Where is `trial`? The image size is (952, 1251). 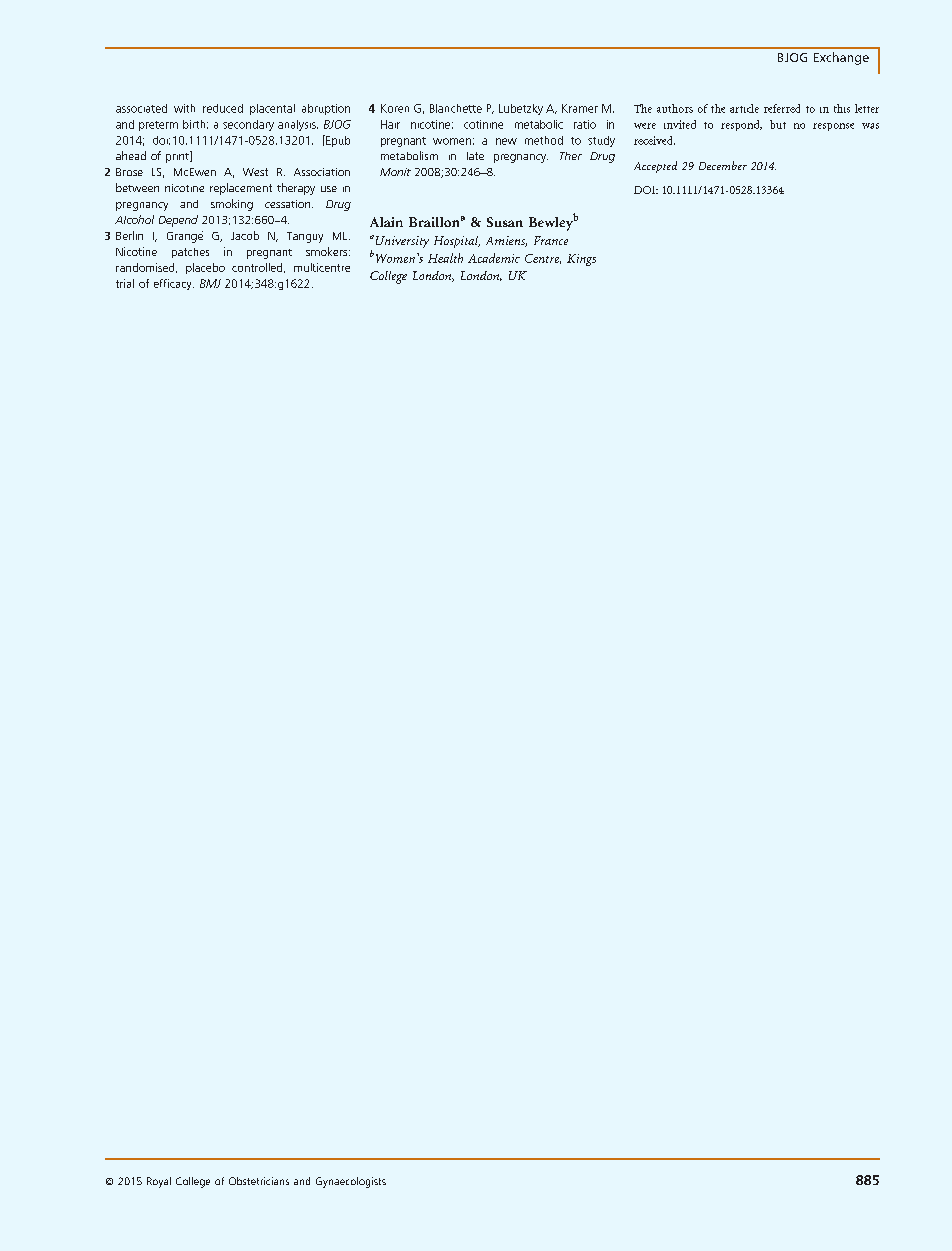 trial is located at coordinates (125, 283).
